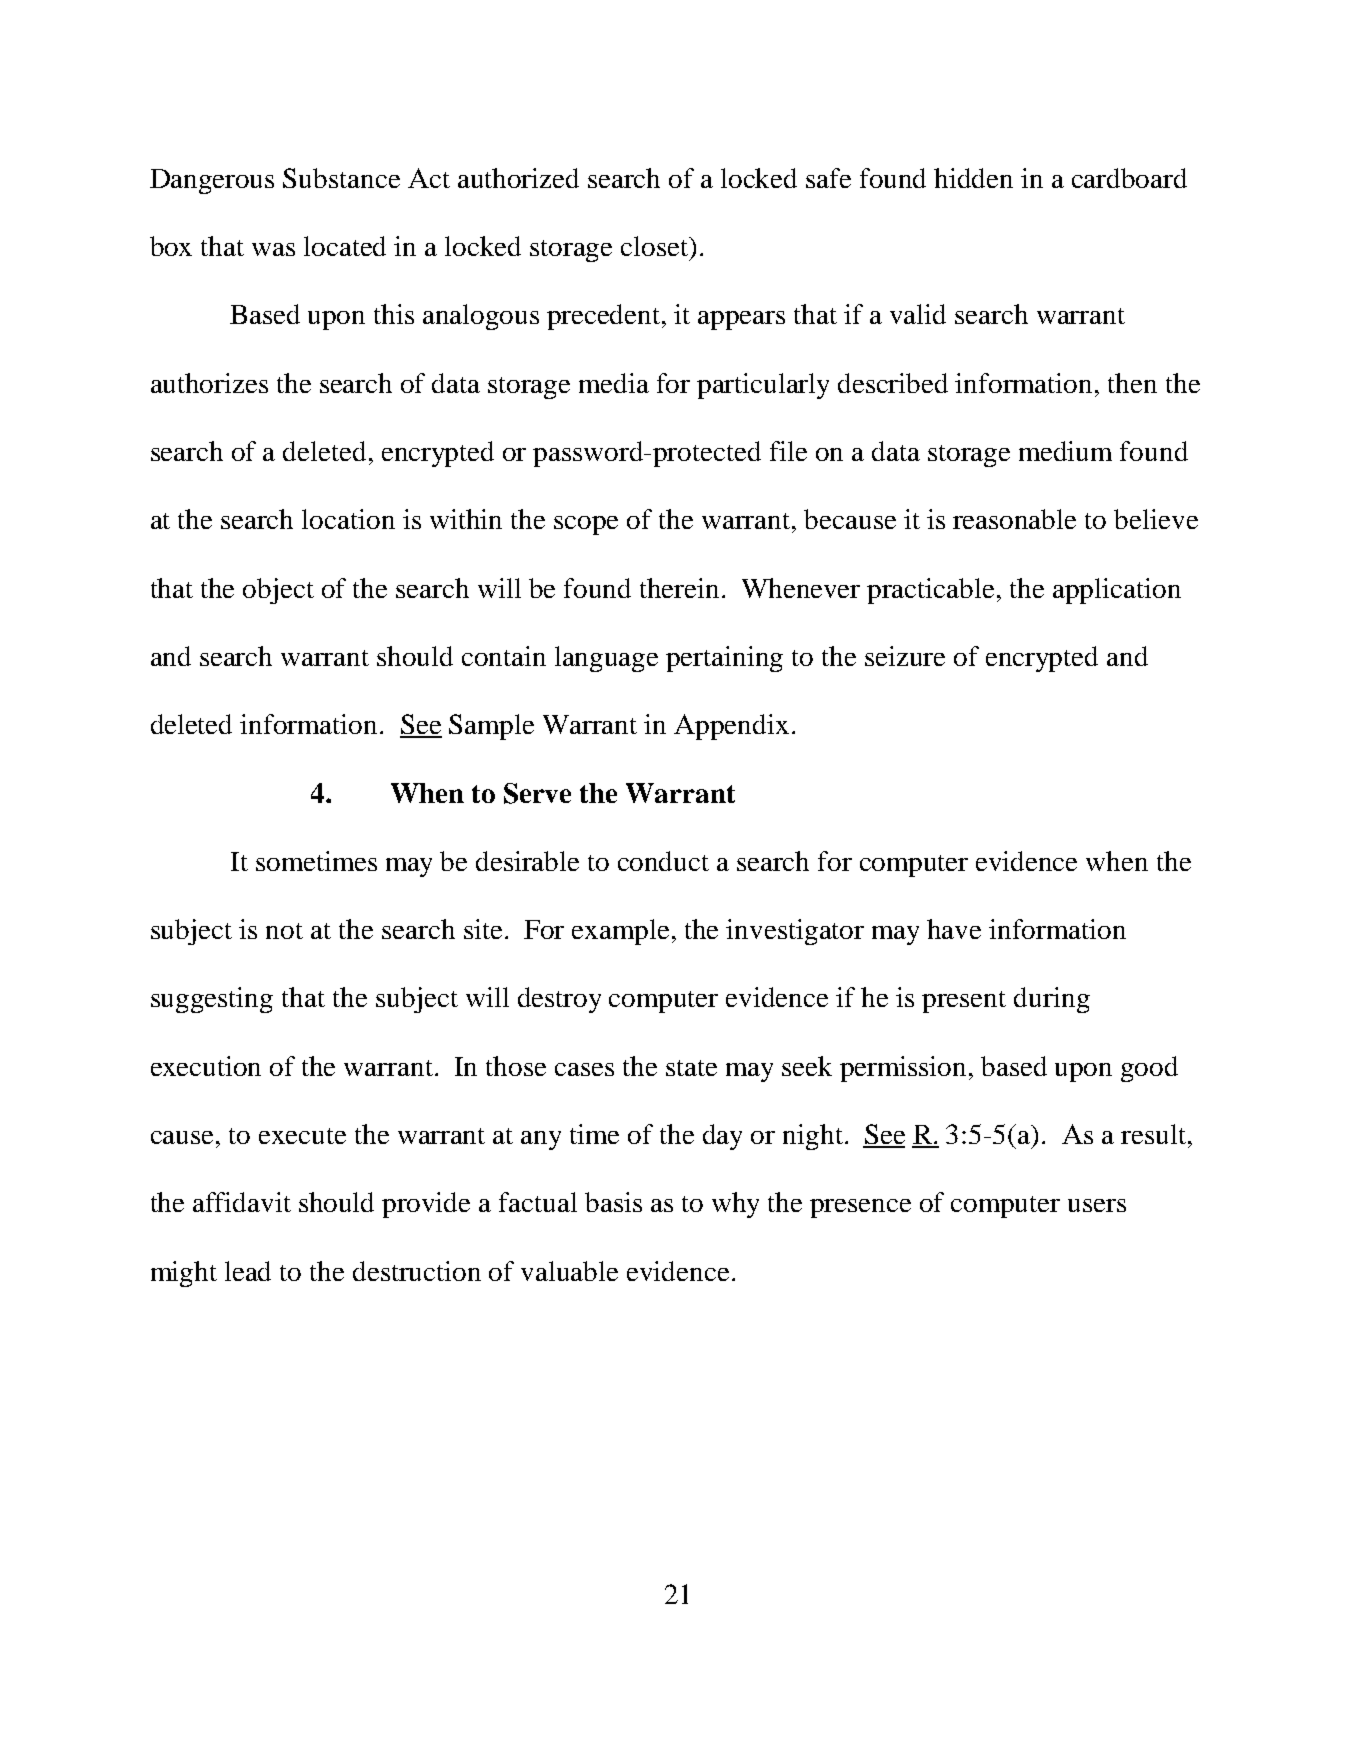 This image has width=1361, height=1761. Describe the element at coordinates (973, 178) in the image. I see `hidden` at that location.
